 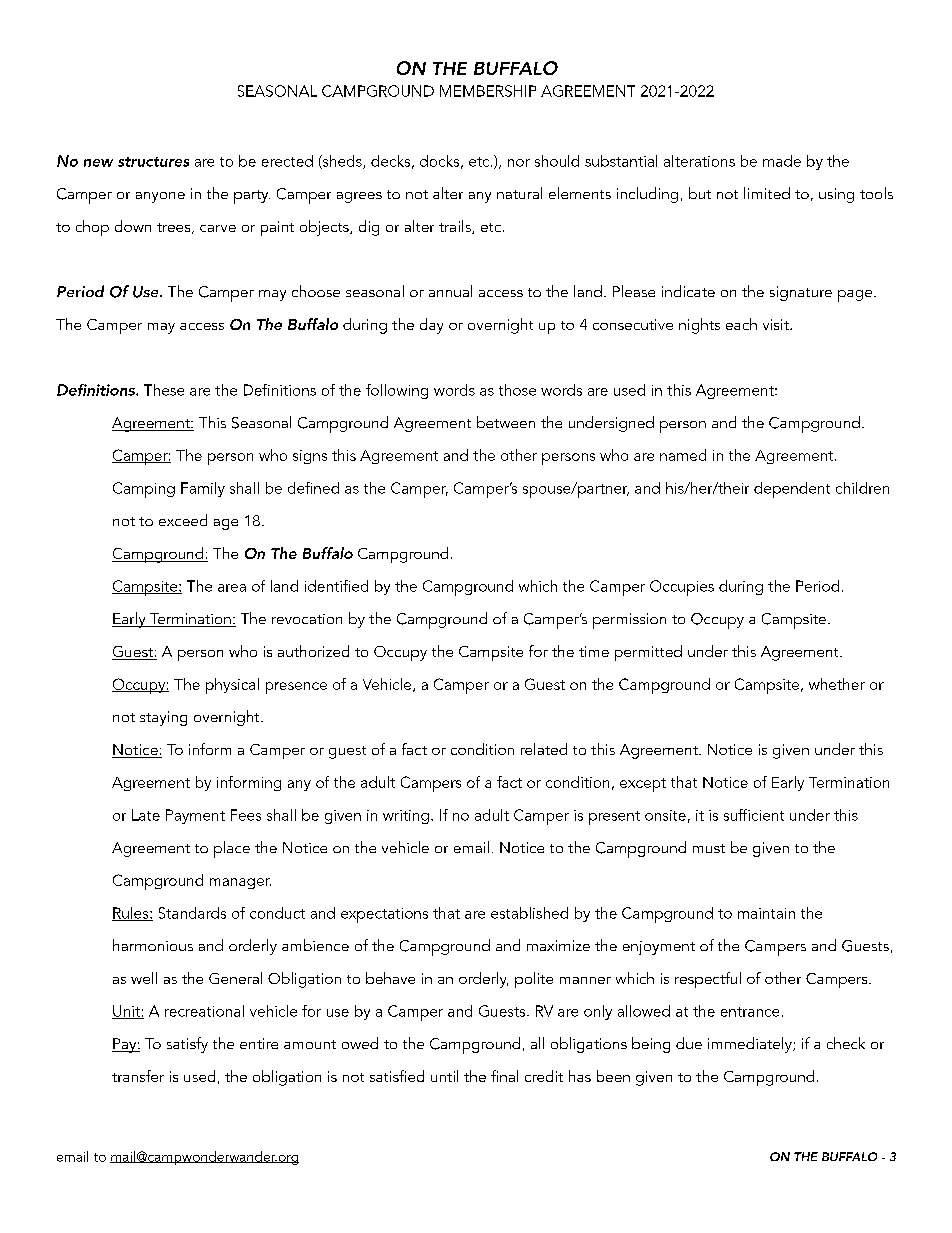 I want to click on area, so click(x=232, y=588).
